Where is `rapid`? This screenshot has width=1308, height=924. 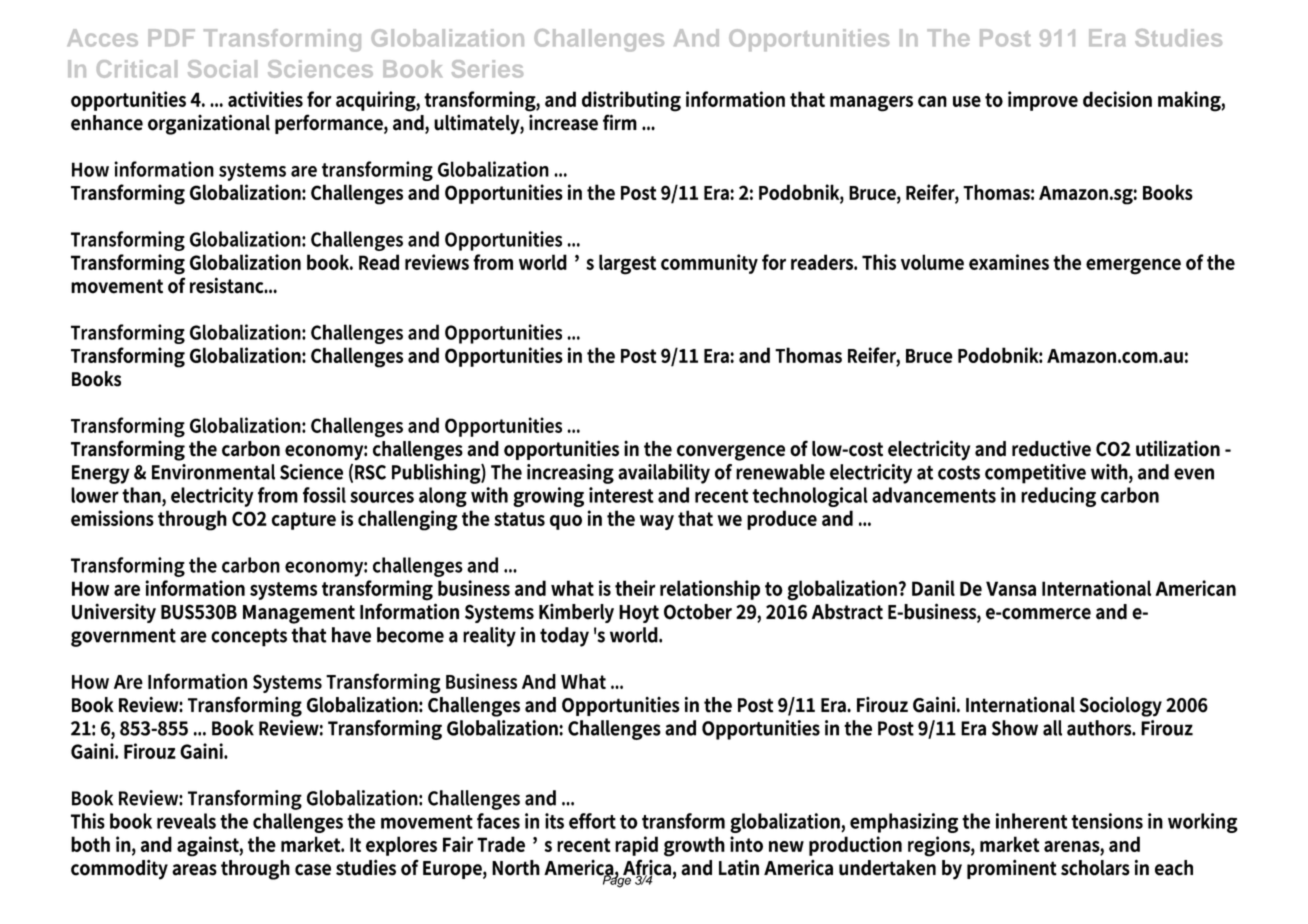
rapid is located at coordinates (636, 846).
